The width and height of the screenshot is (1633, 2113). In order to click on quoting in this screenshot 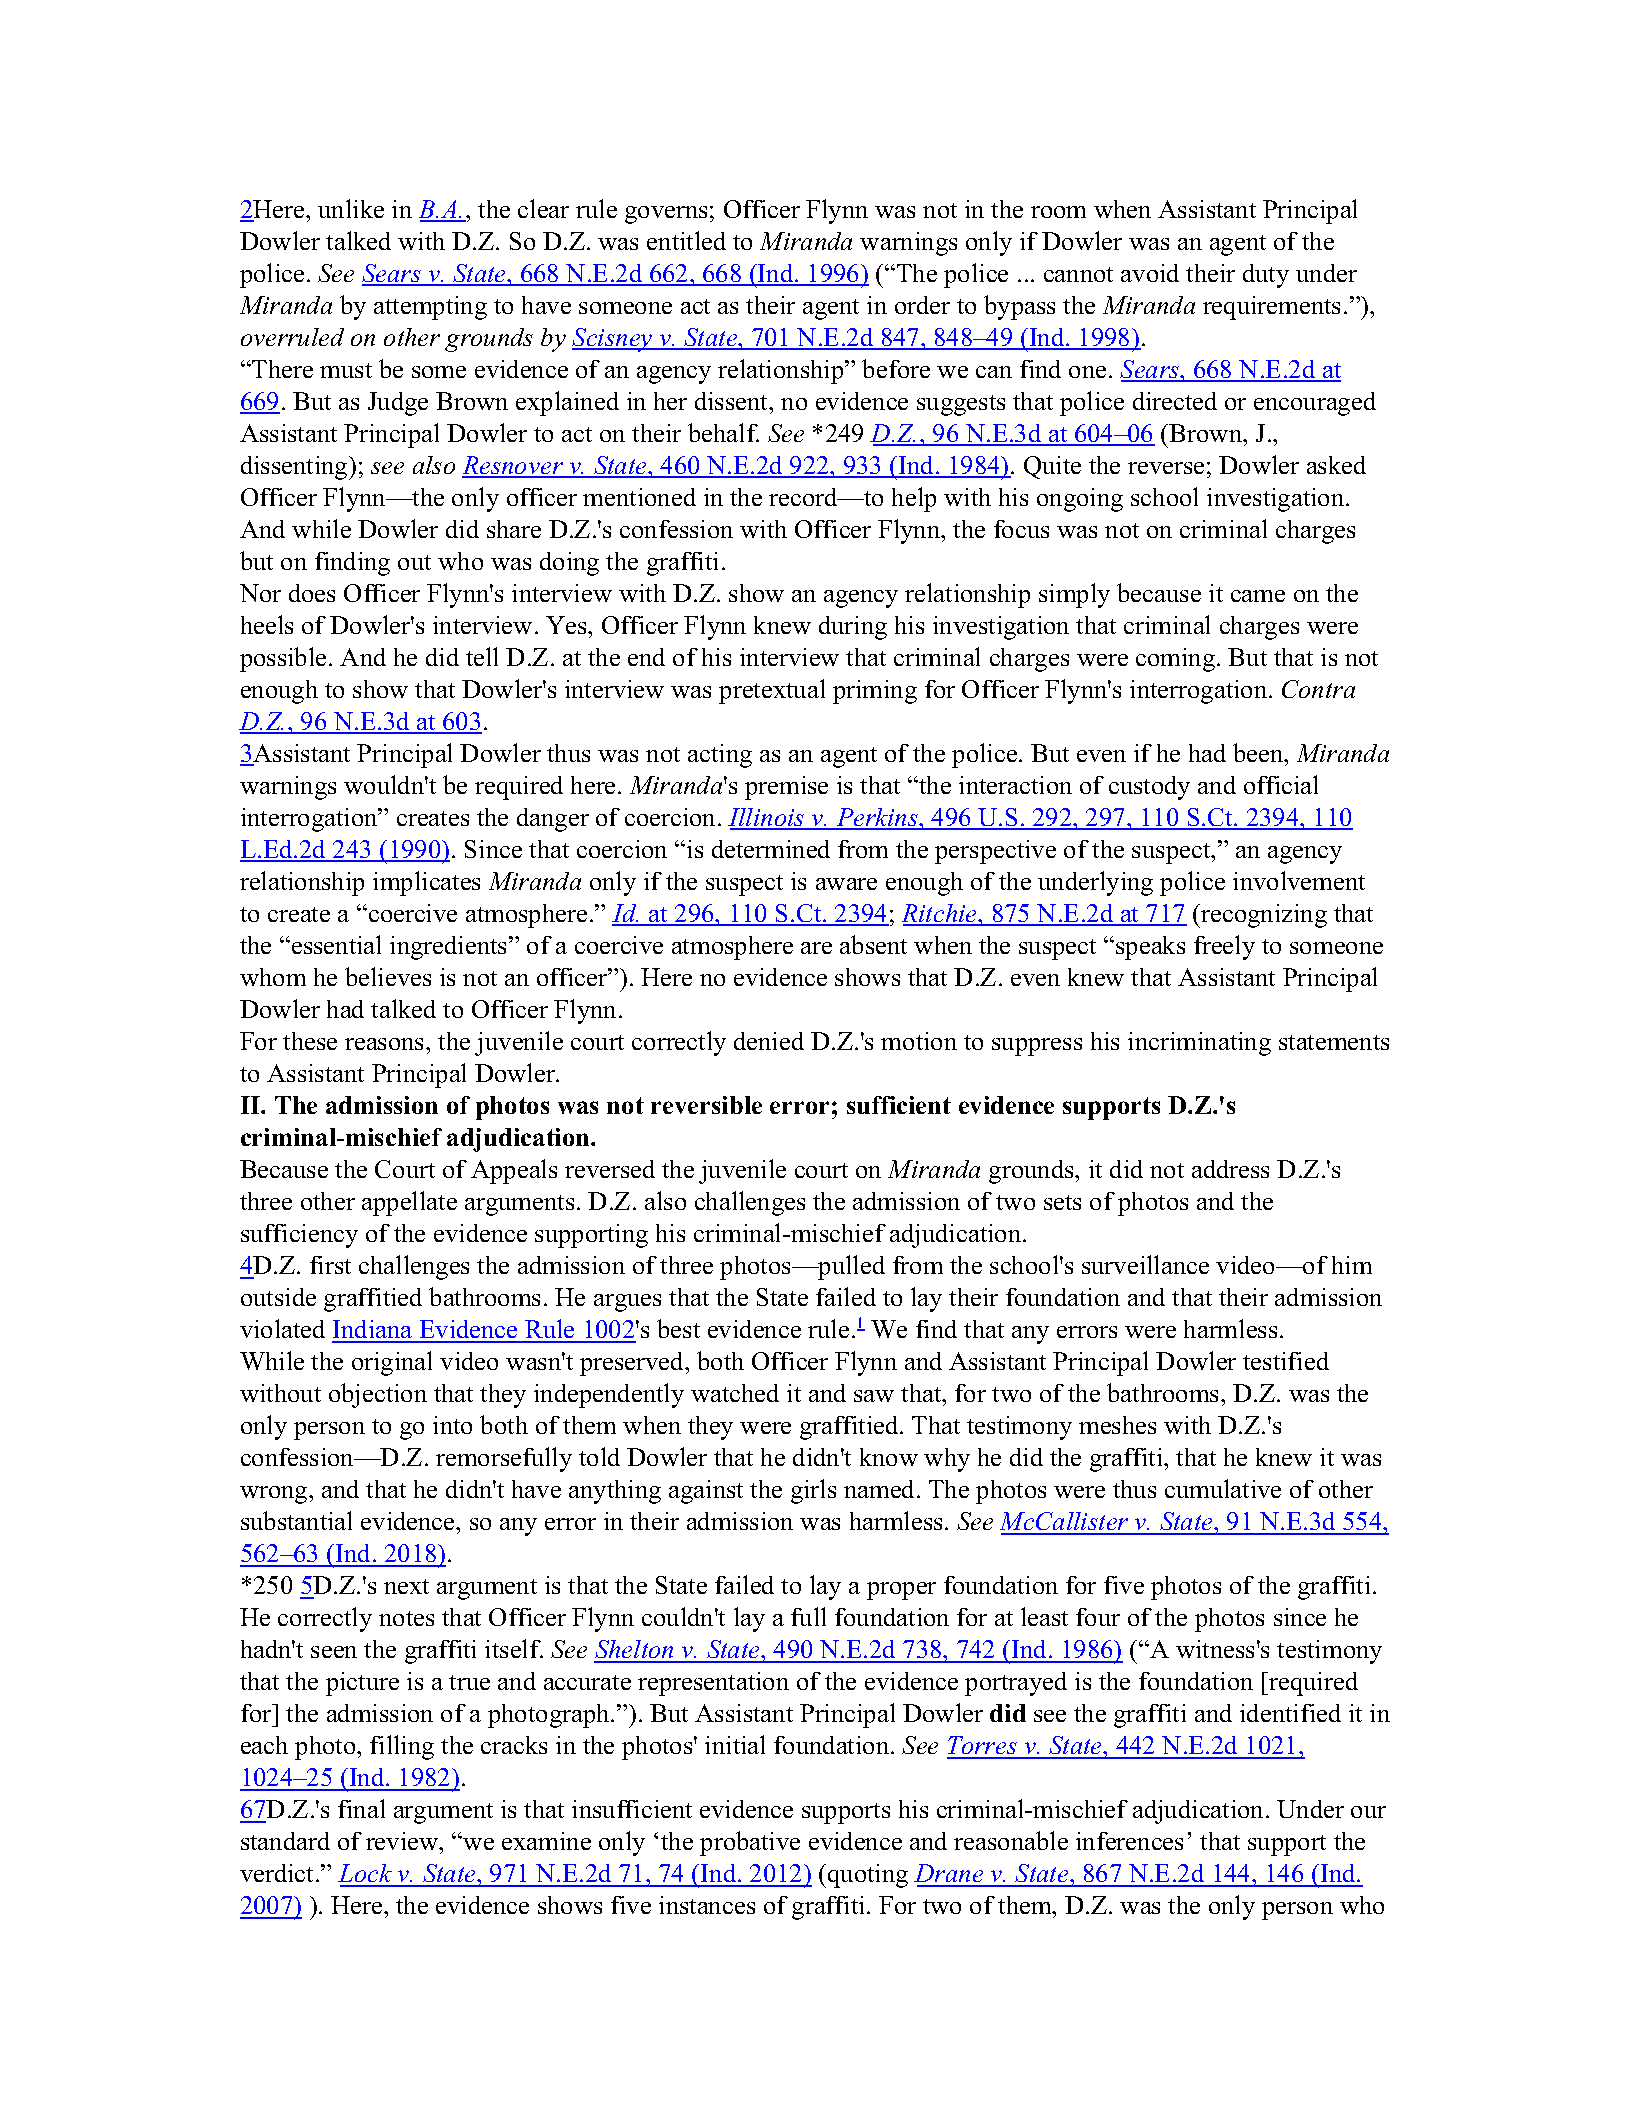, I will do `click(868, 1876)`.
